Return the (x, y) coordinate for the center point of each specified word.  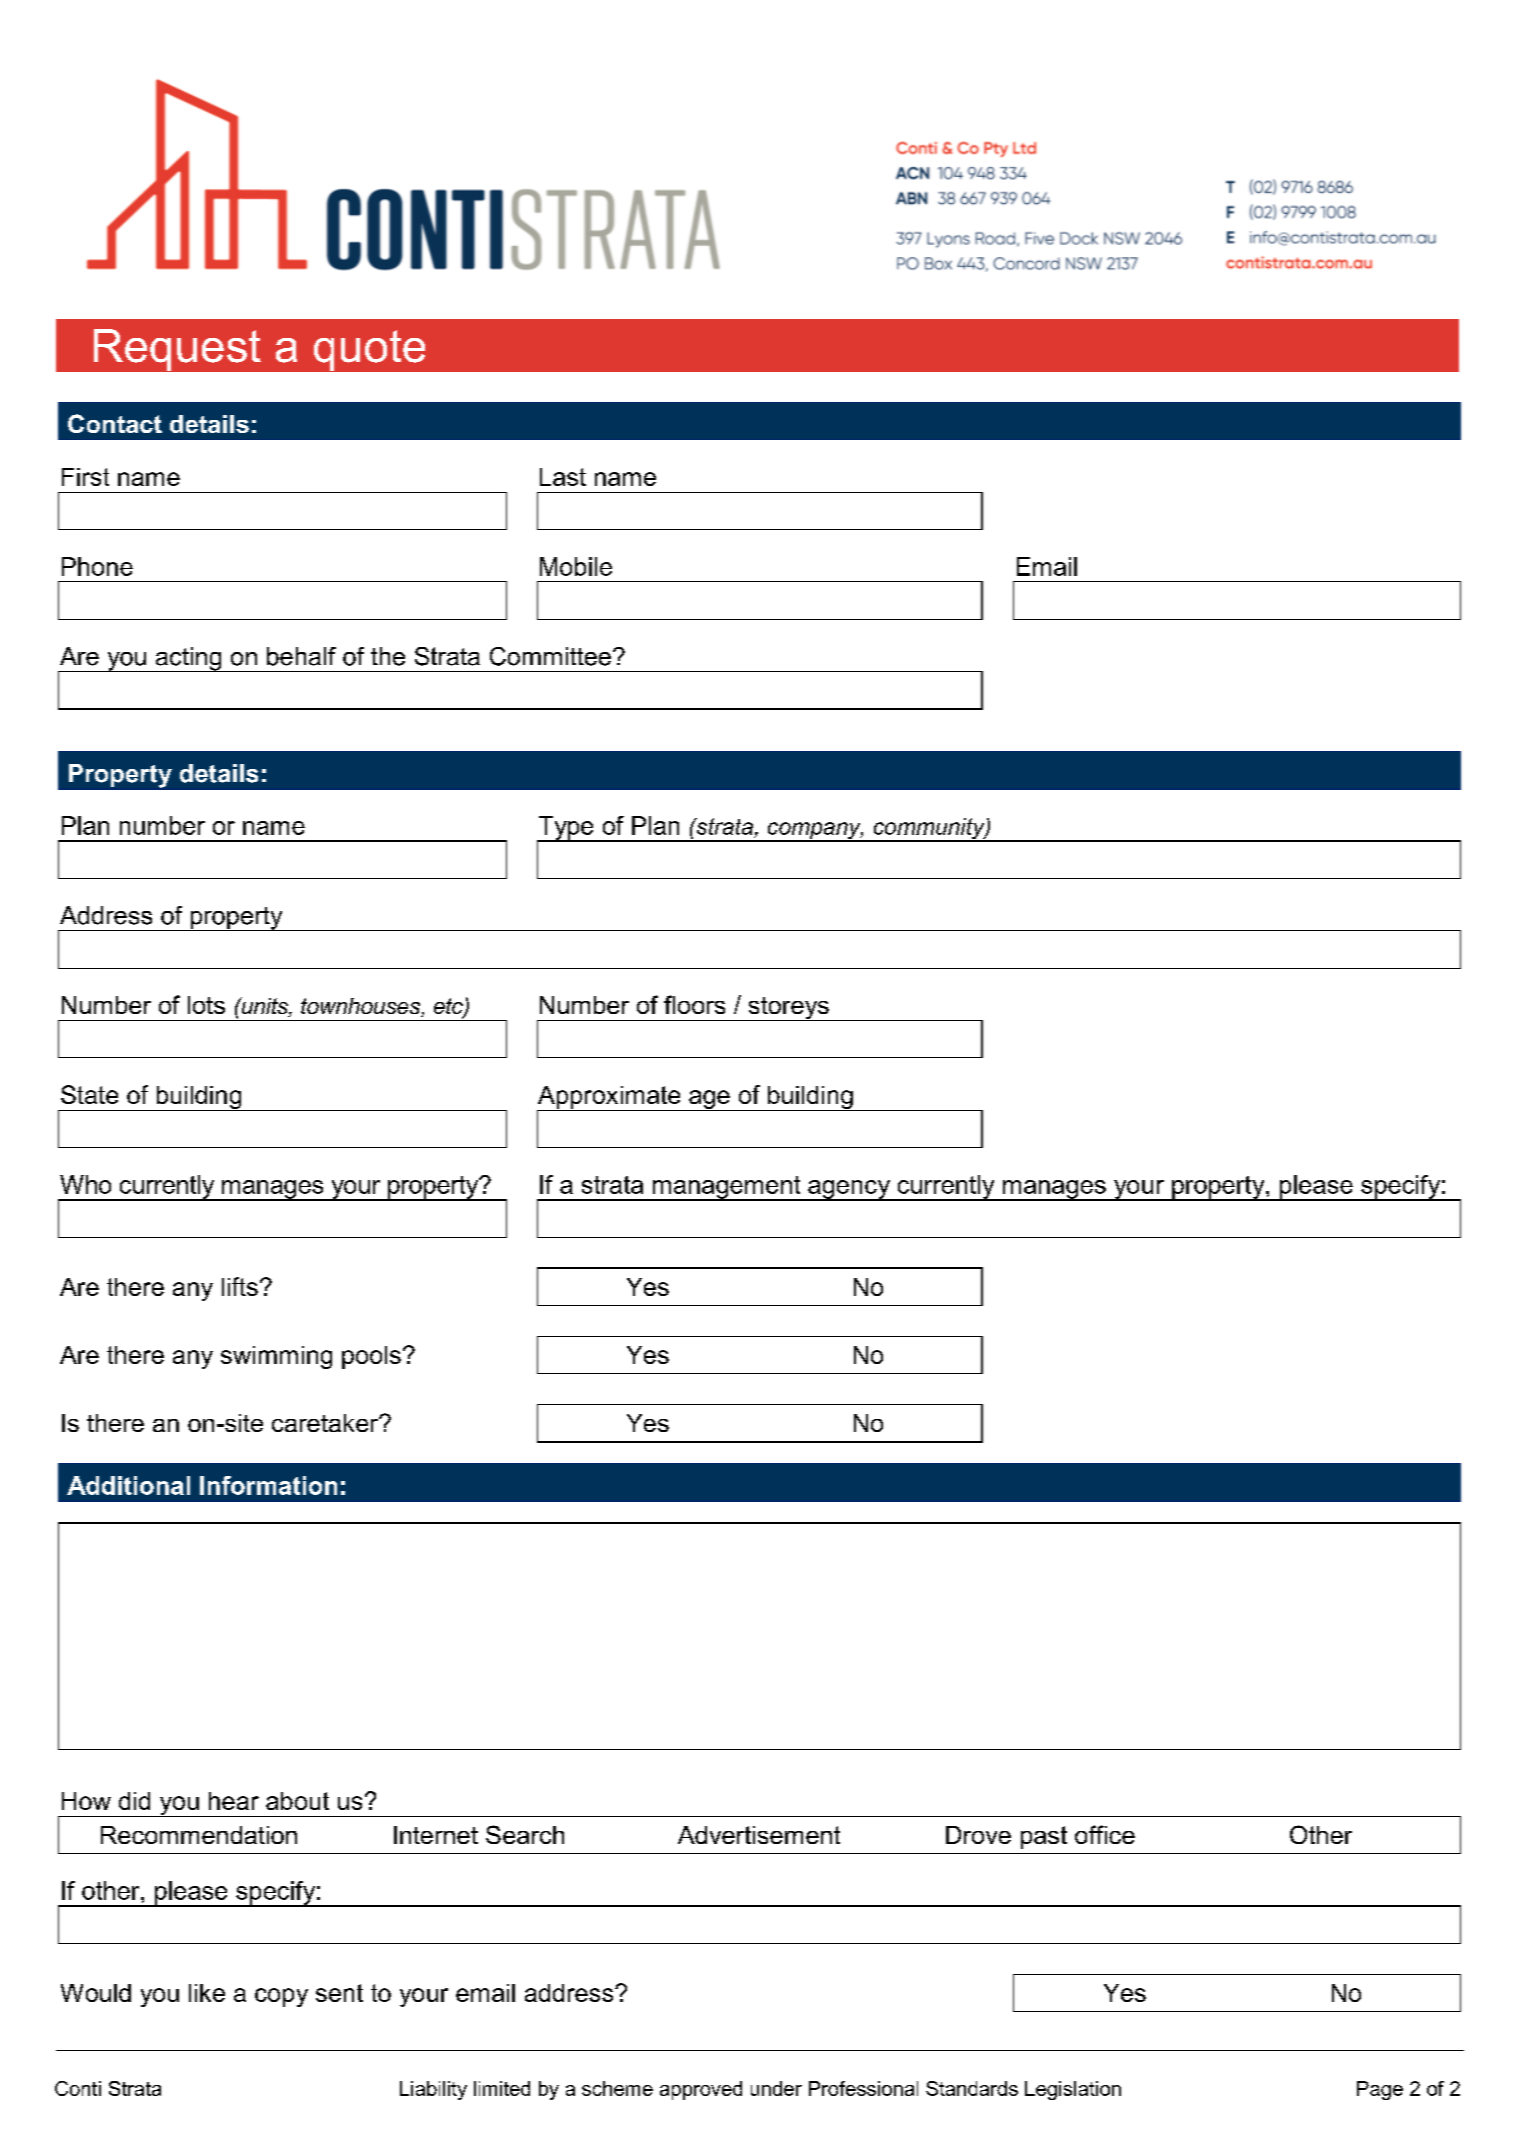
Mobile (576, 566)
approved (701, 2090)
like (207, 1993)
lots (206, 1005)
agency (849, 1190)
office (1105, 1834)
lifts (240, 1286)
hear (234, 1801)
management (727, 1188)
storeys (788, 1009)
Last (563, 477)
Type (566, 829)
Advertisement (759, 1835)
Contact (115, 423)
